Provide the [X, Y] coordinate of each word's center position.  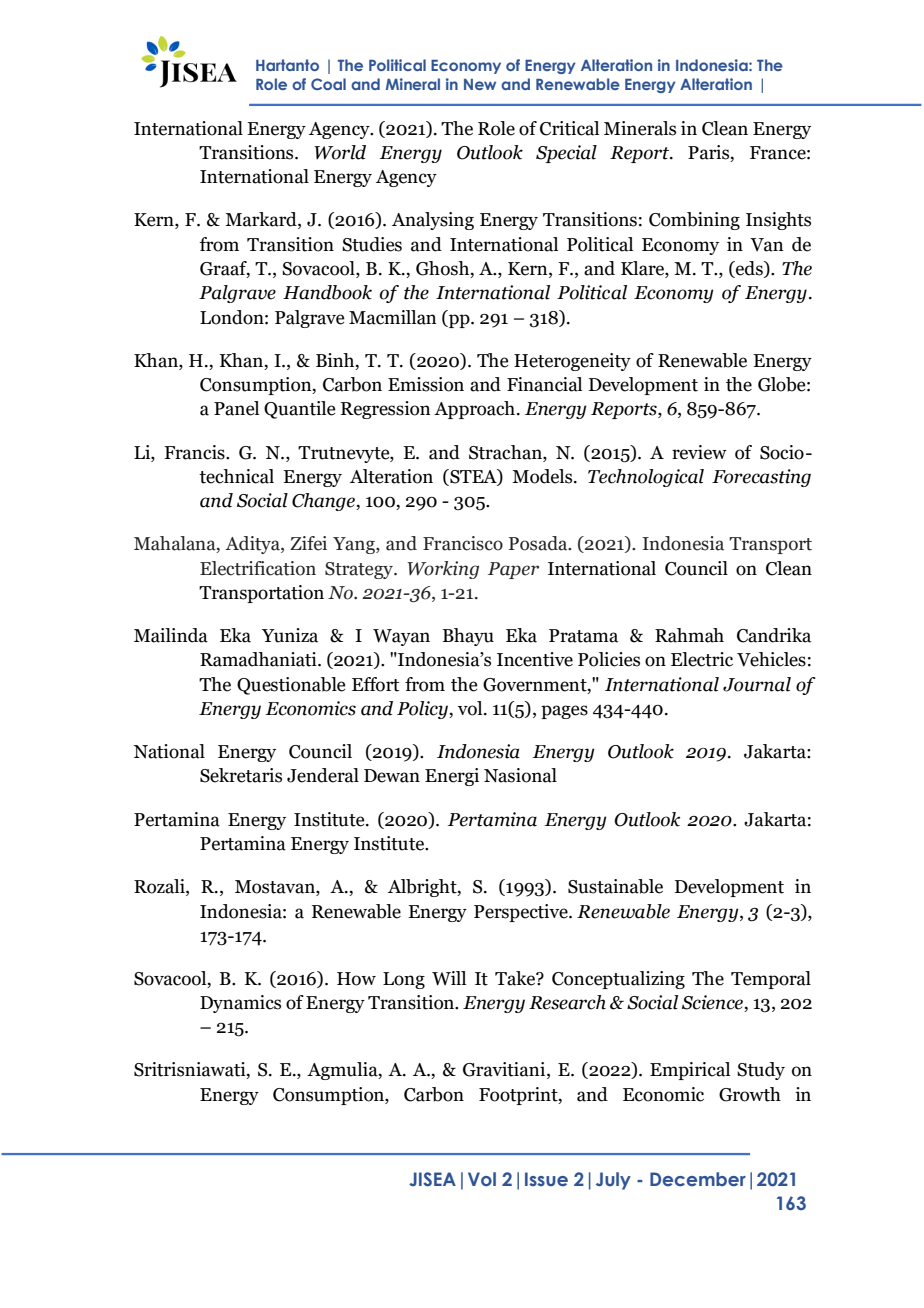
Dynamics [240, 1004]
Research [567, 1002]
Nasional [520, 775]
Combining [694, 221]
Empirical [690, 1071]
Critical [569, 128]
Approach [474, 410]
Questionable [291, 686]
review [699, 452]
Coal [328, 84]
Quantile [299, 410]
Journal [757, 684]
